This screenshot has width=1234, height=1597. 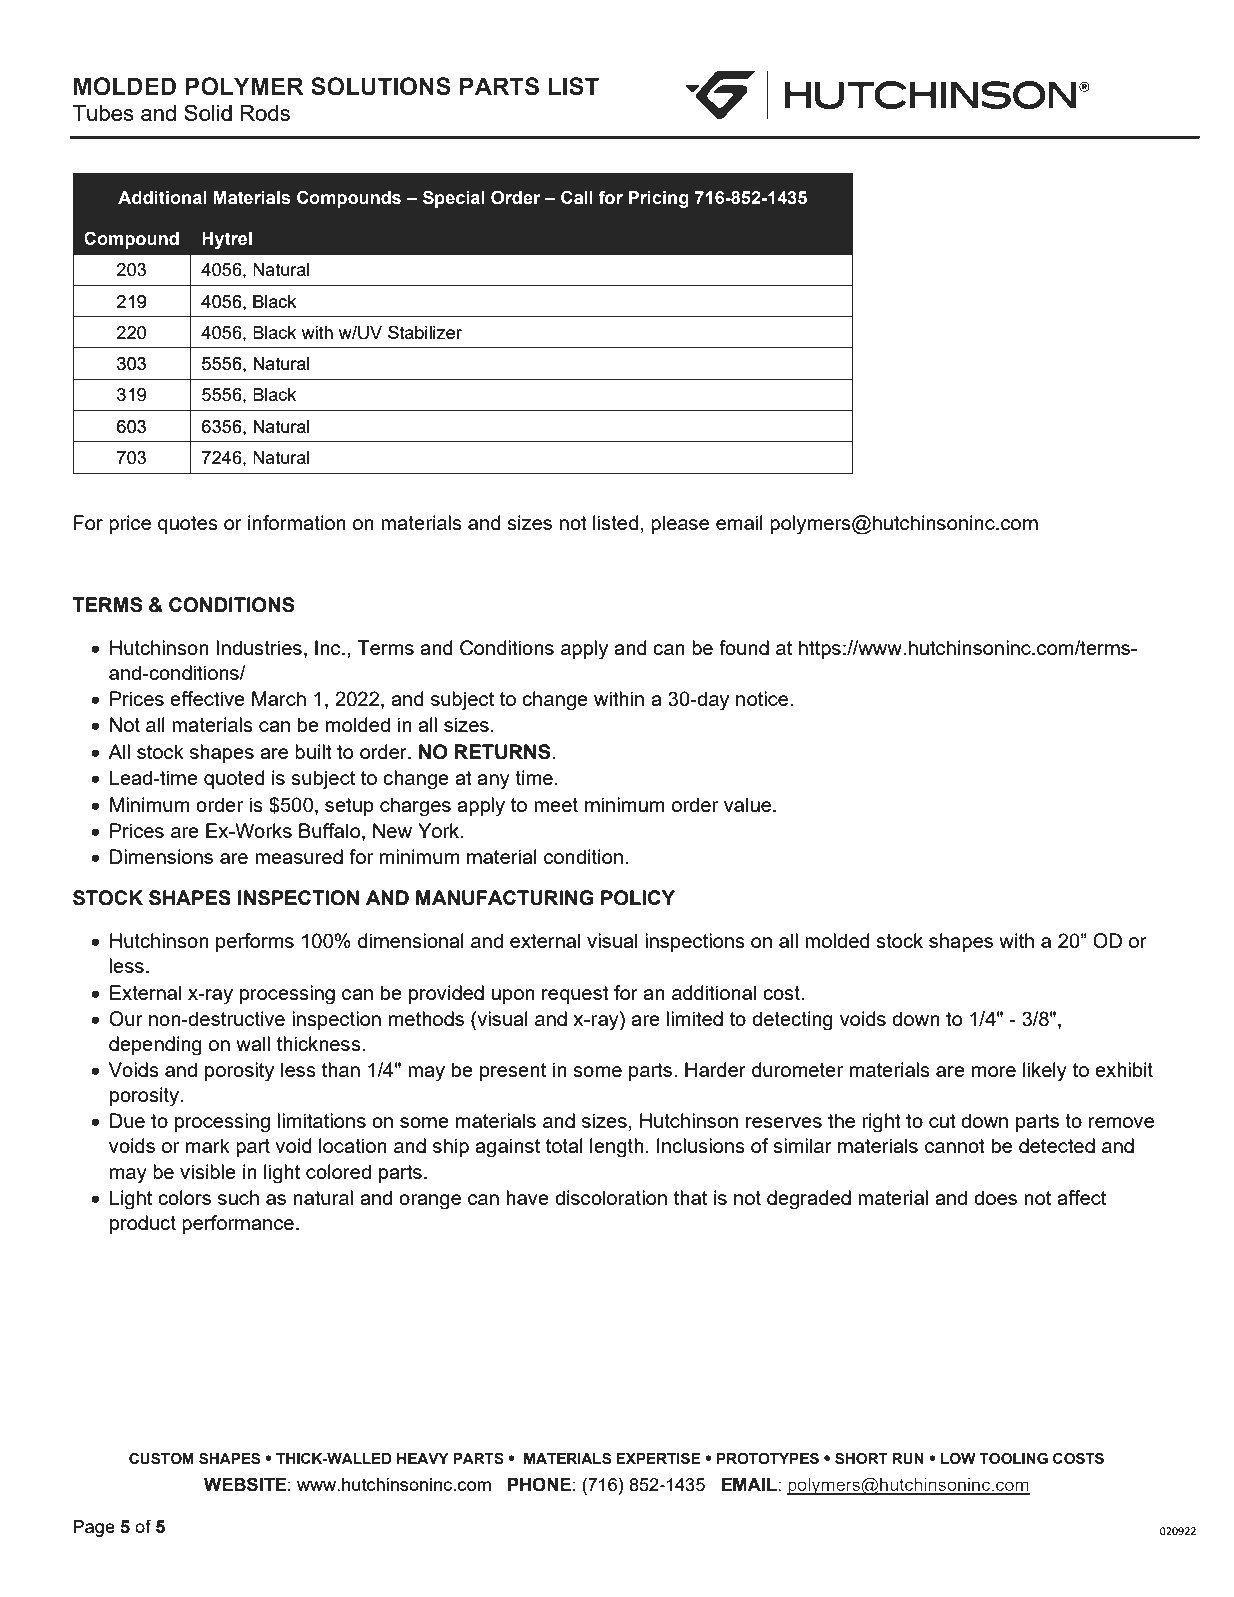 What do you see at coordinates (188, 525) in the screenshot?
I see `quotes` at bounding box center [188, 525].
